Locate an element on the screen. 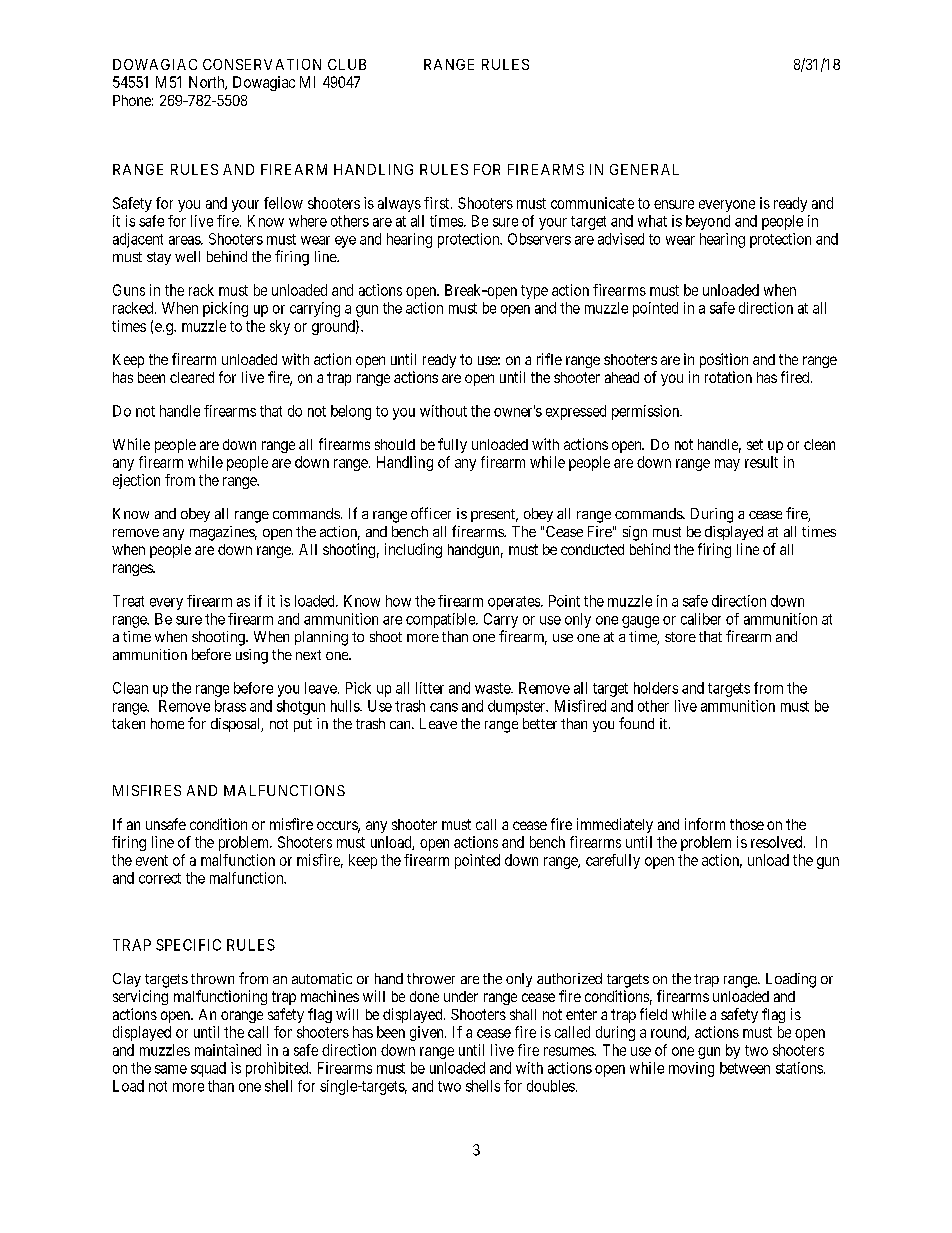 This screenshot has width=952, height=1233. type is located at coordinates (534, 292).
